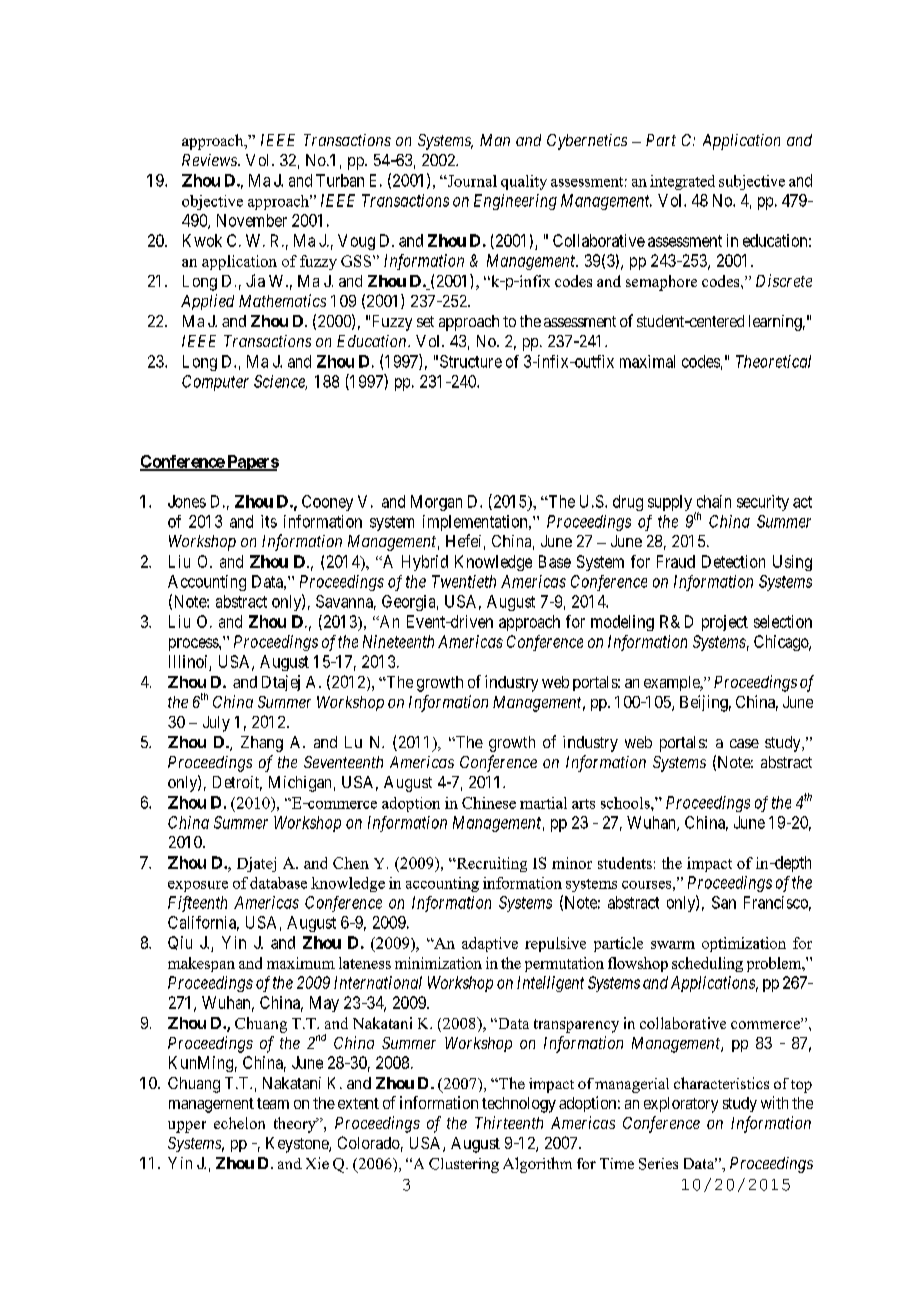 The width and height of the image is (924, 1307). Describe the element at coordinates (210, 160) in the image. I see `Reviews` at that location.
